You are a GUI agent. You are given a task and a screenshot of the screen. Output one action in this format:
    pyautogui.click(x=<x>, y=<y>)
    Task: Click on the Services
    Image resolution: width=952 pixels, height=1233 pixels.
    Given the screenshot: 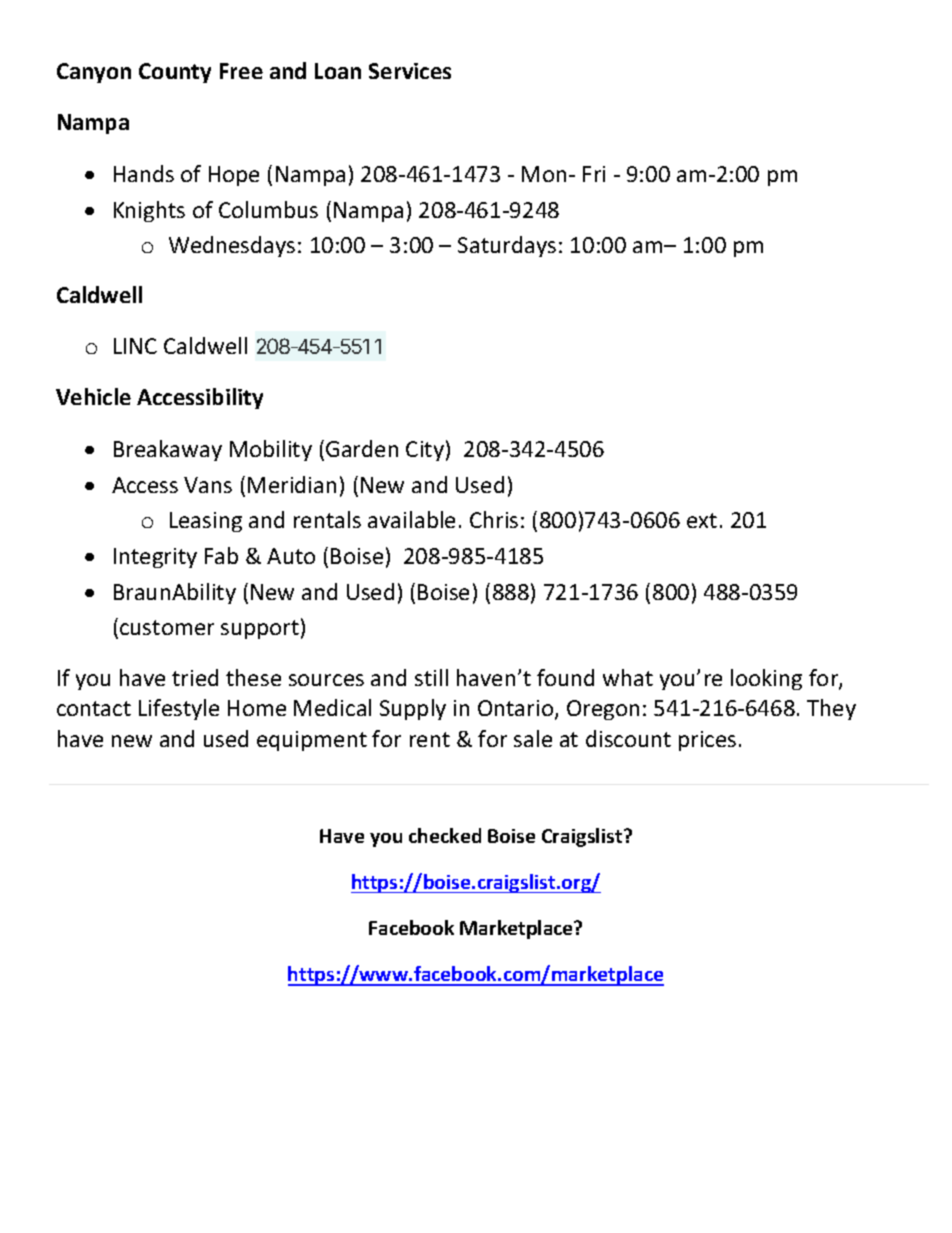 What is the action you would take?
    pyautogui.click(x=410, y=71)
